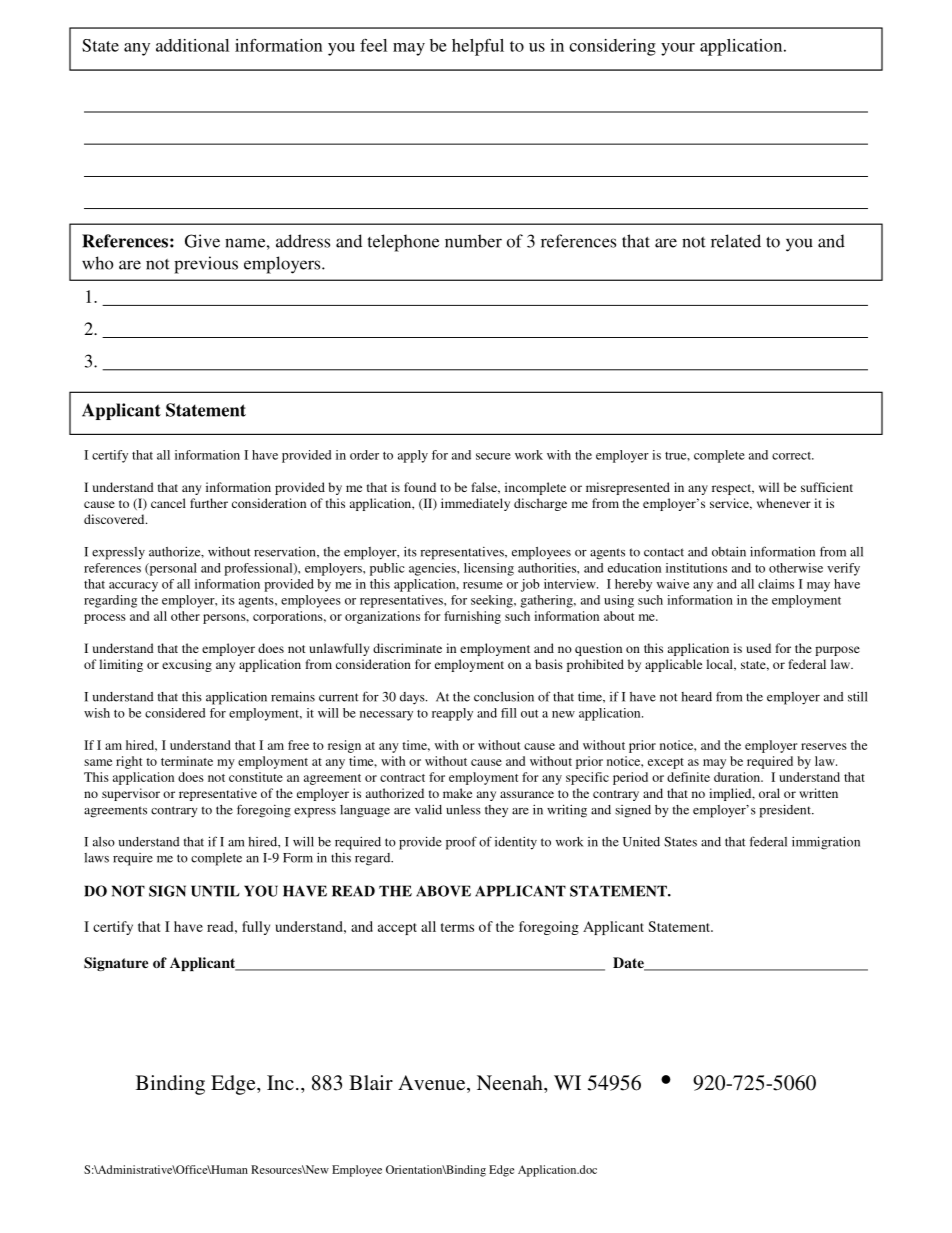 This screenshot has height=1233, width=952. What do you see at coordinates (433, 1084) in the screenshot?
I see `Avenue` at bounding box center [433, 1084].
